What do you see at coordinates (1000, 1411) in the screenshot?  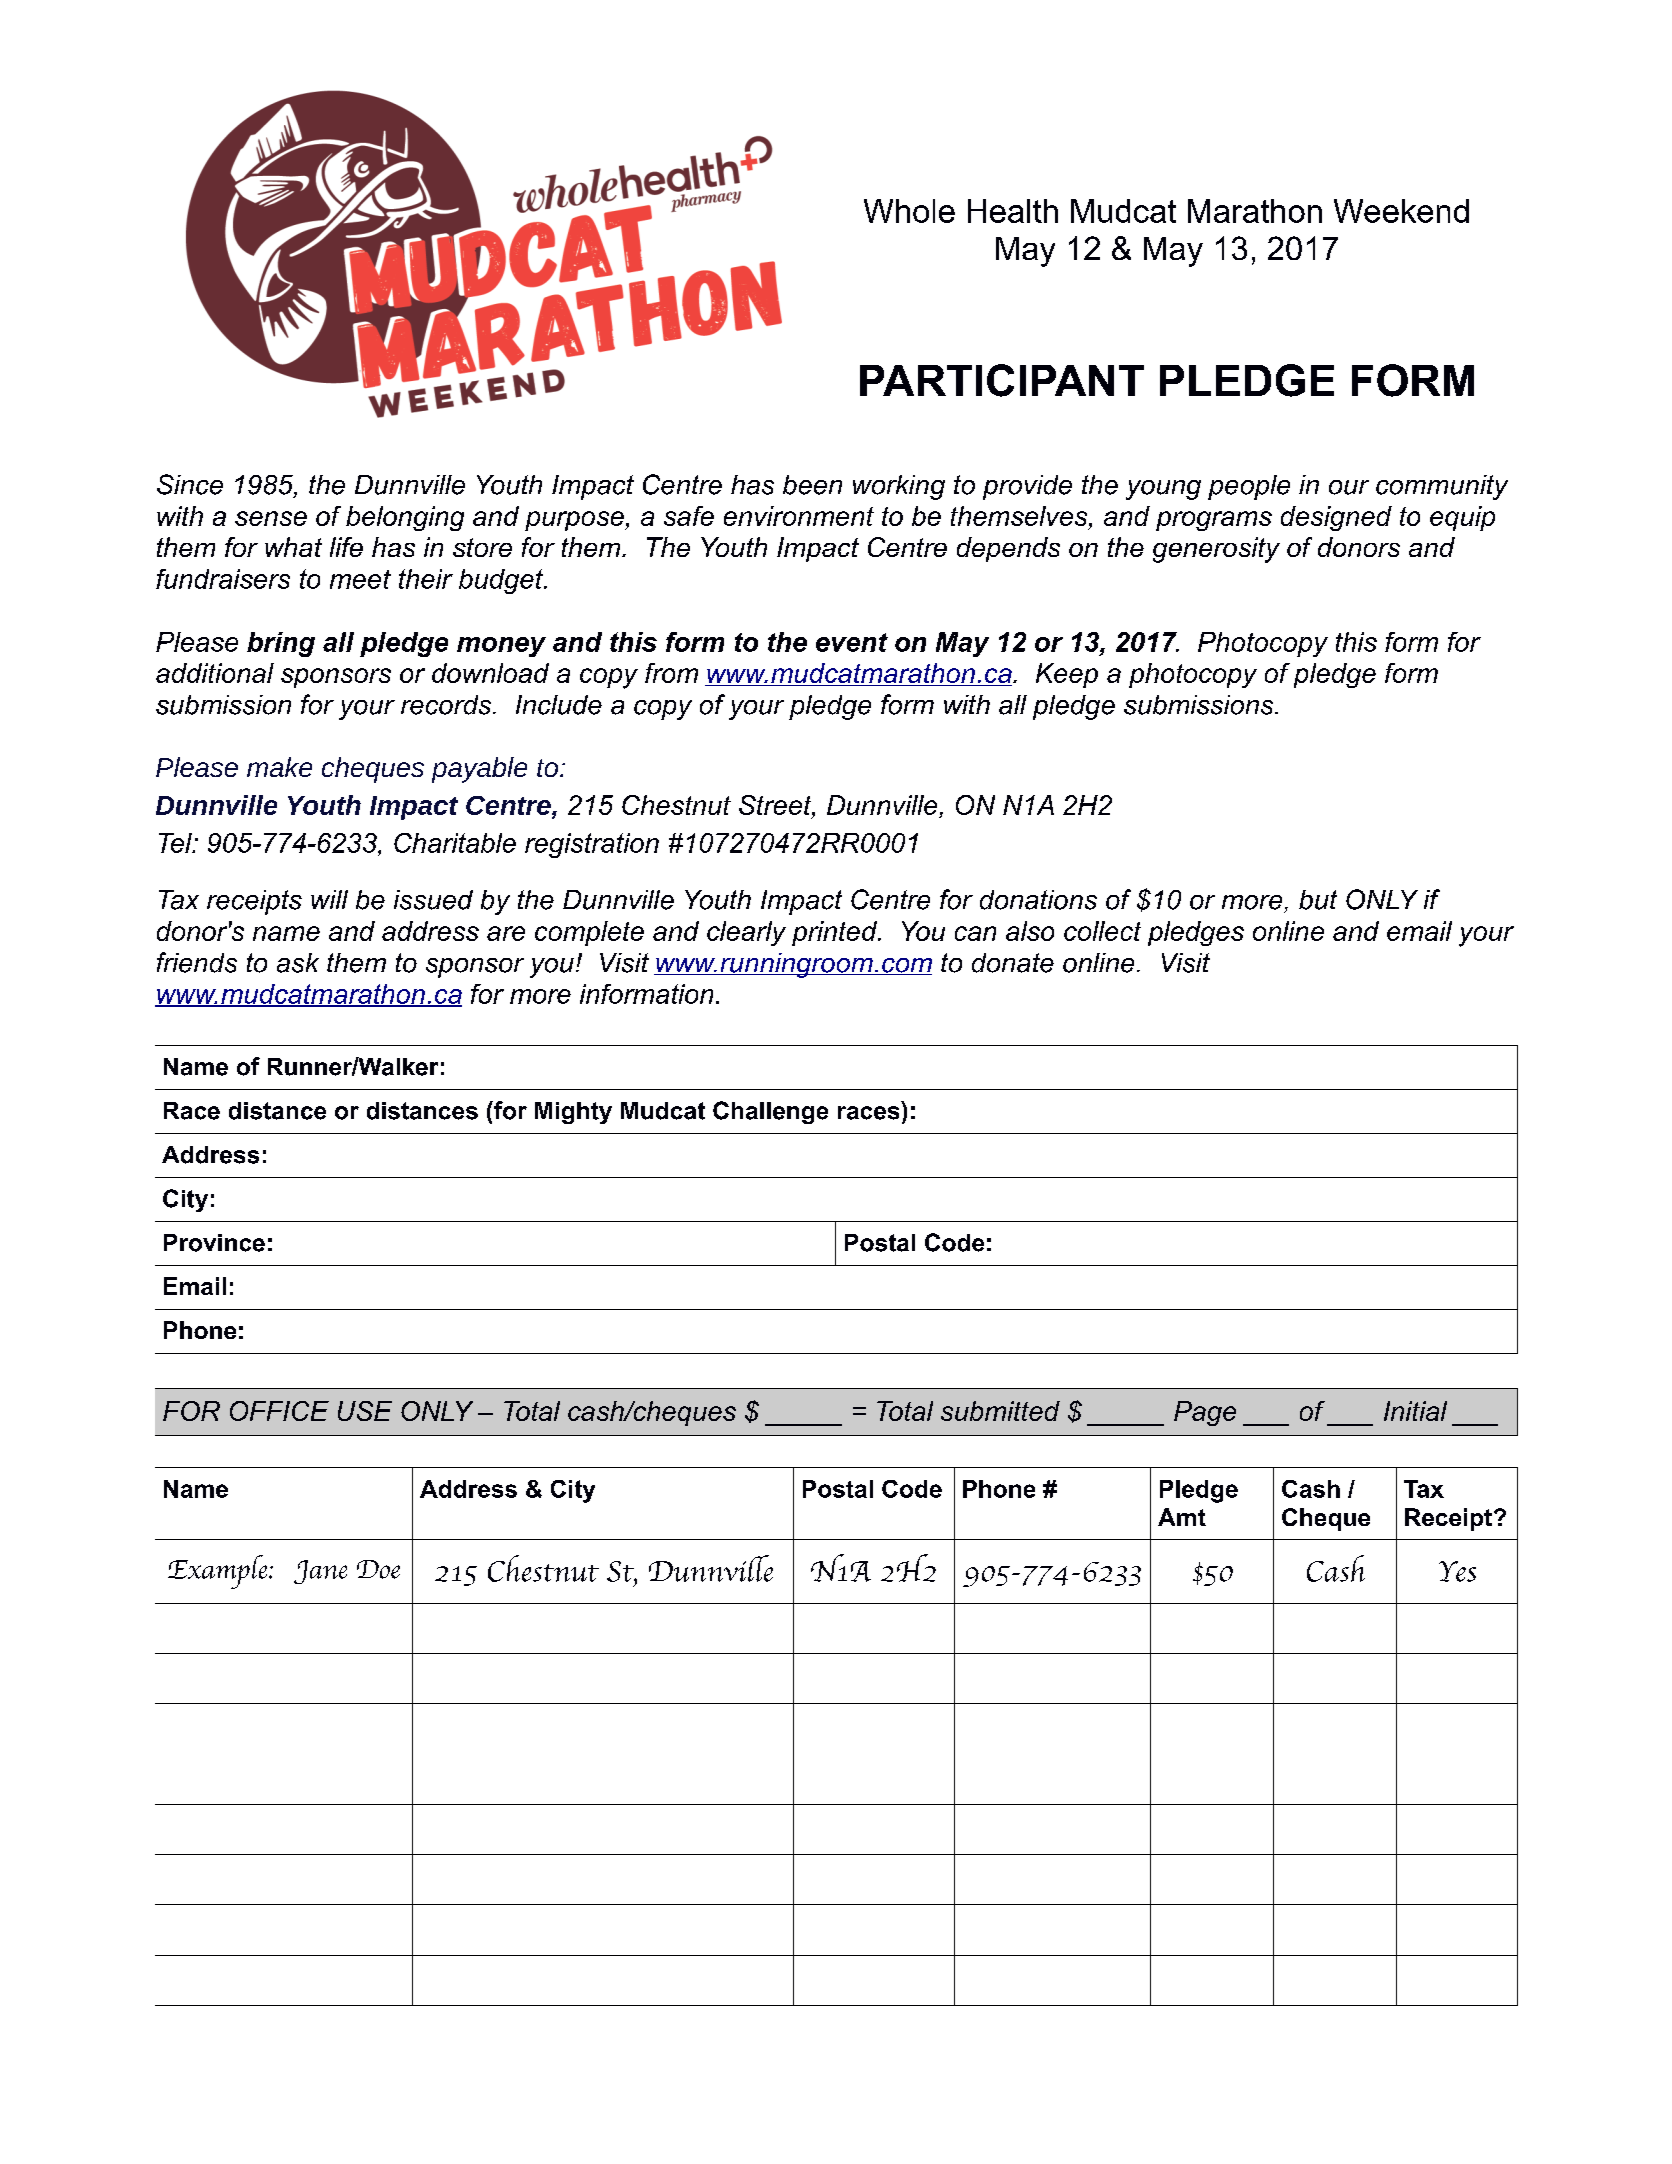 I see `submitted` at bounding box center [1000, 1411].
